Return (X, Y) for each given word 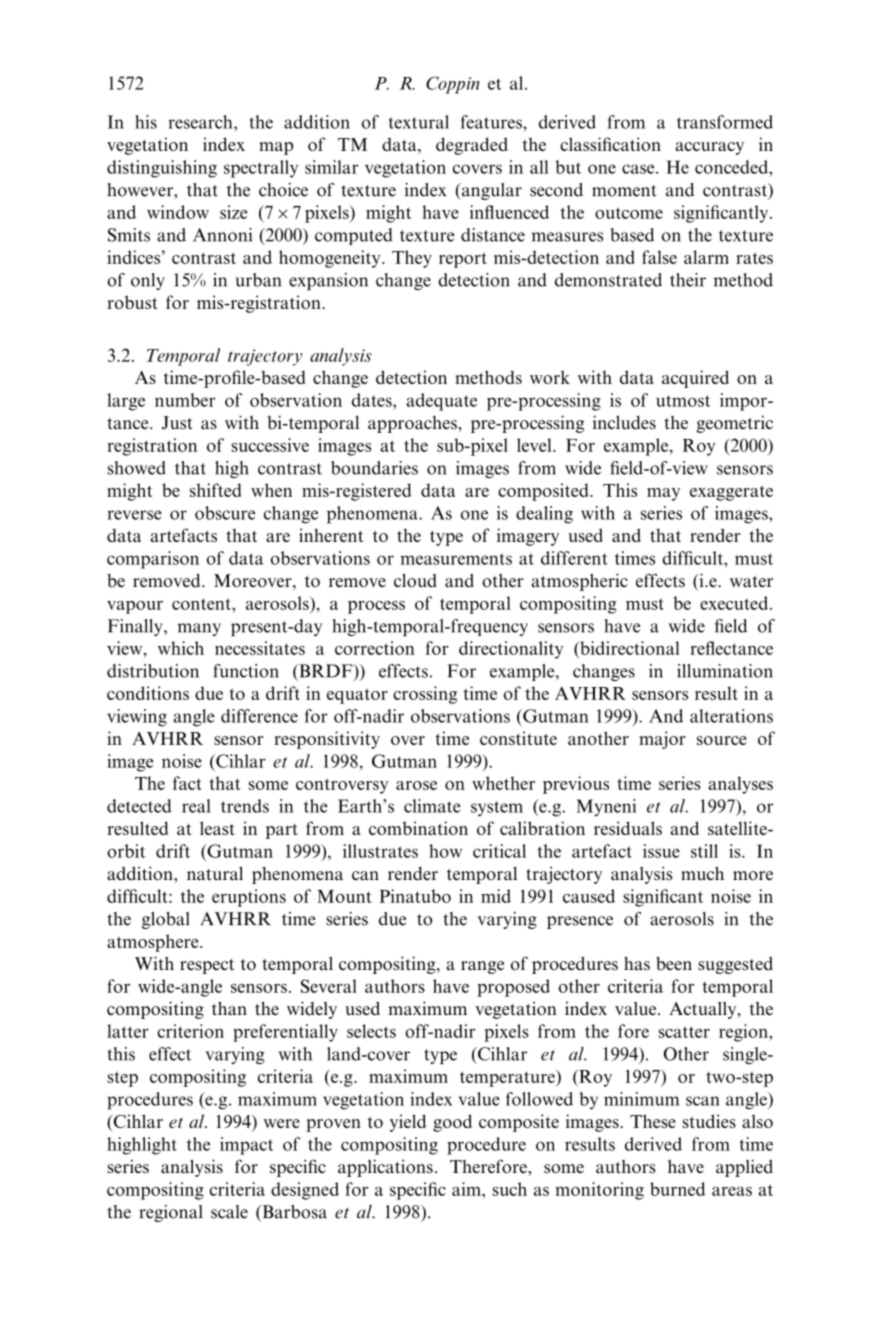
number (185, 400)
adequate (441, 402)
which (181, 648)
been (674, 964)
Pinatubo (415, 896)
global (165, 920)
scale (229, 1212)
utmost (683, 401)
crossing (425, 695)
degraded (472, 146)
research (201, 122)
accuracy (710, 148)
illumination (725, 671)
